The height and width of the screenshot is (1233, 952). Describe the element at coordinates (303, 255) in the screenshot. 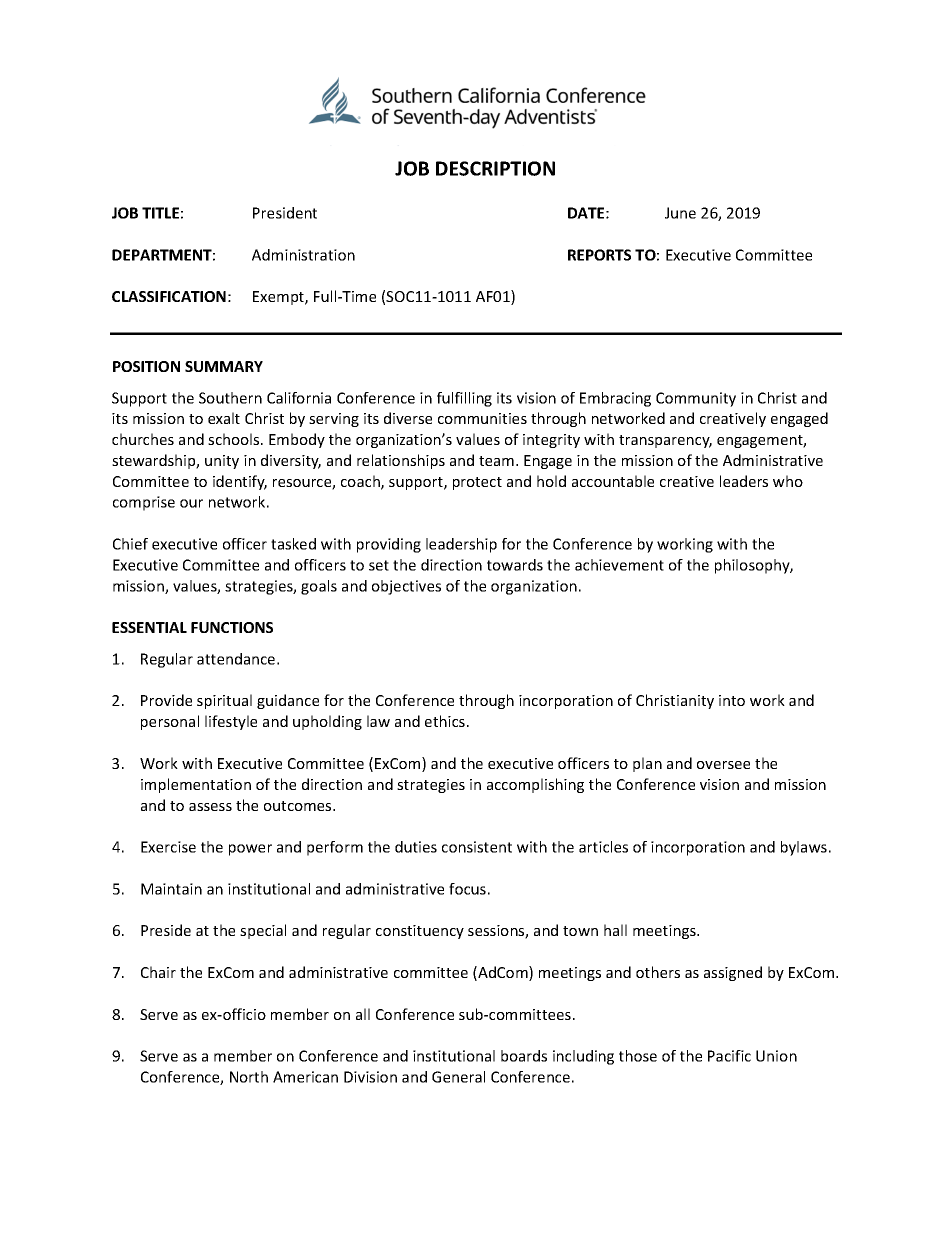

I see `Administration` at that location.
